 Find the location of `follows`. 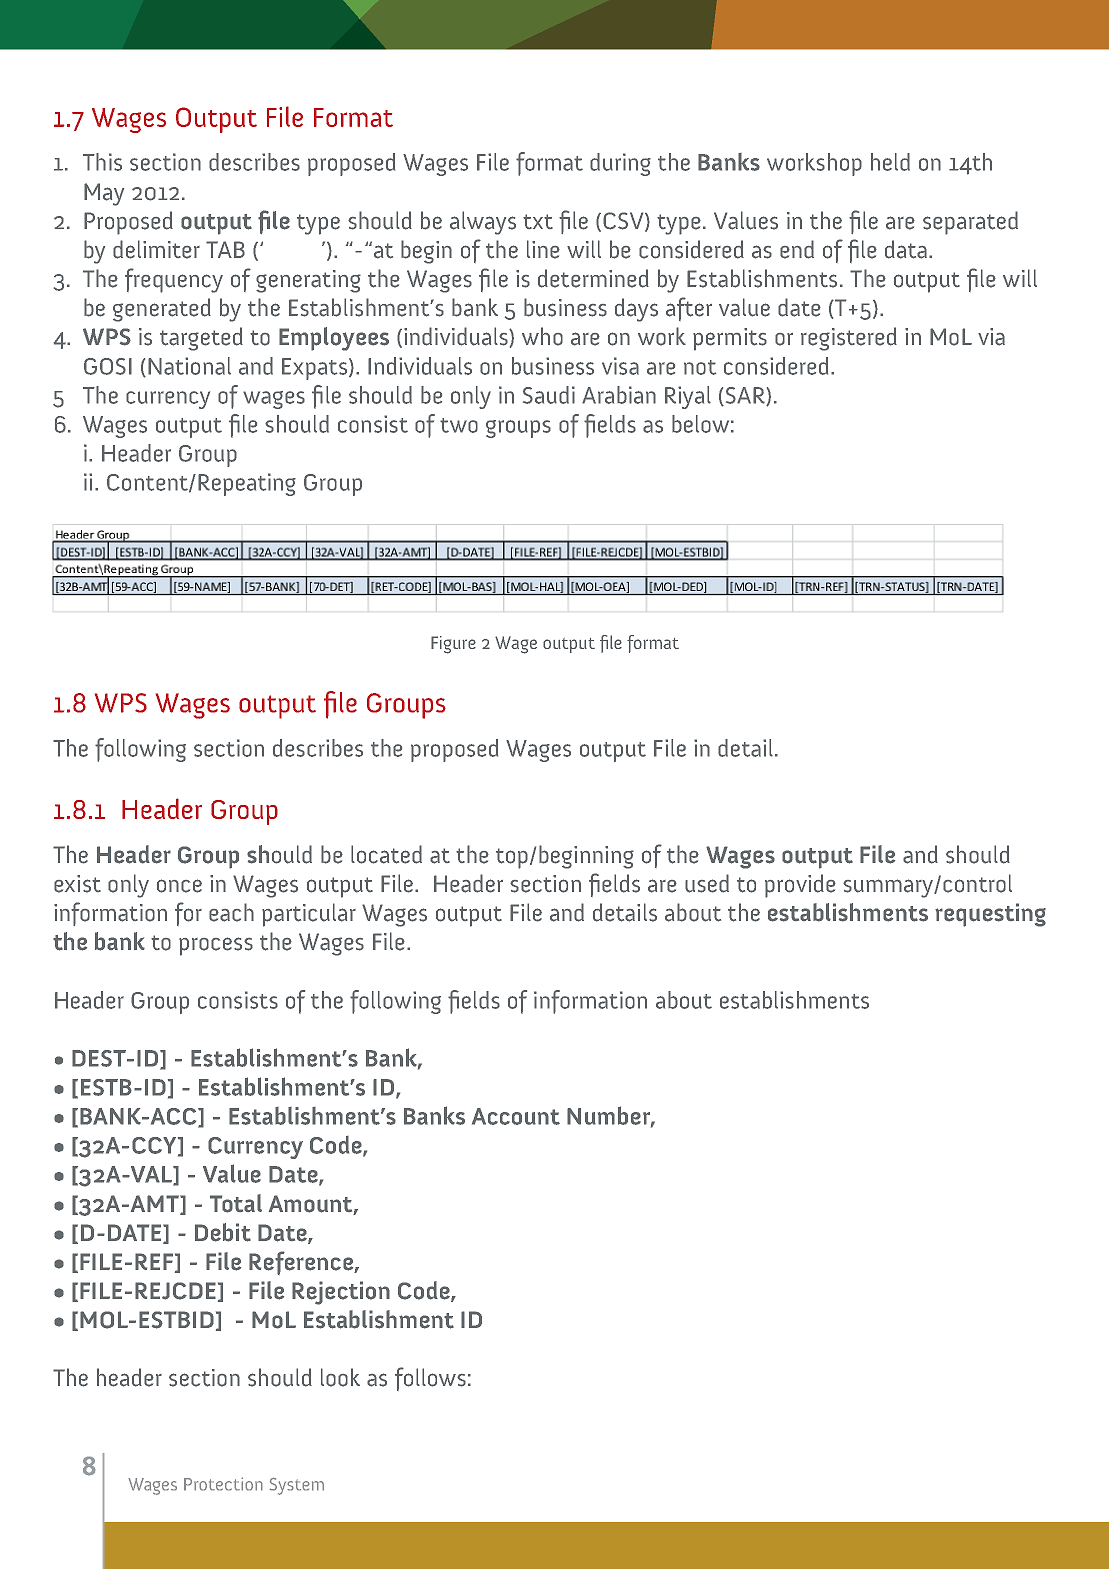

follows is located at coordinates (430, 1379).
